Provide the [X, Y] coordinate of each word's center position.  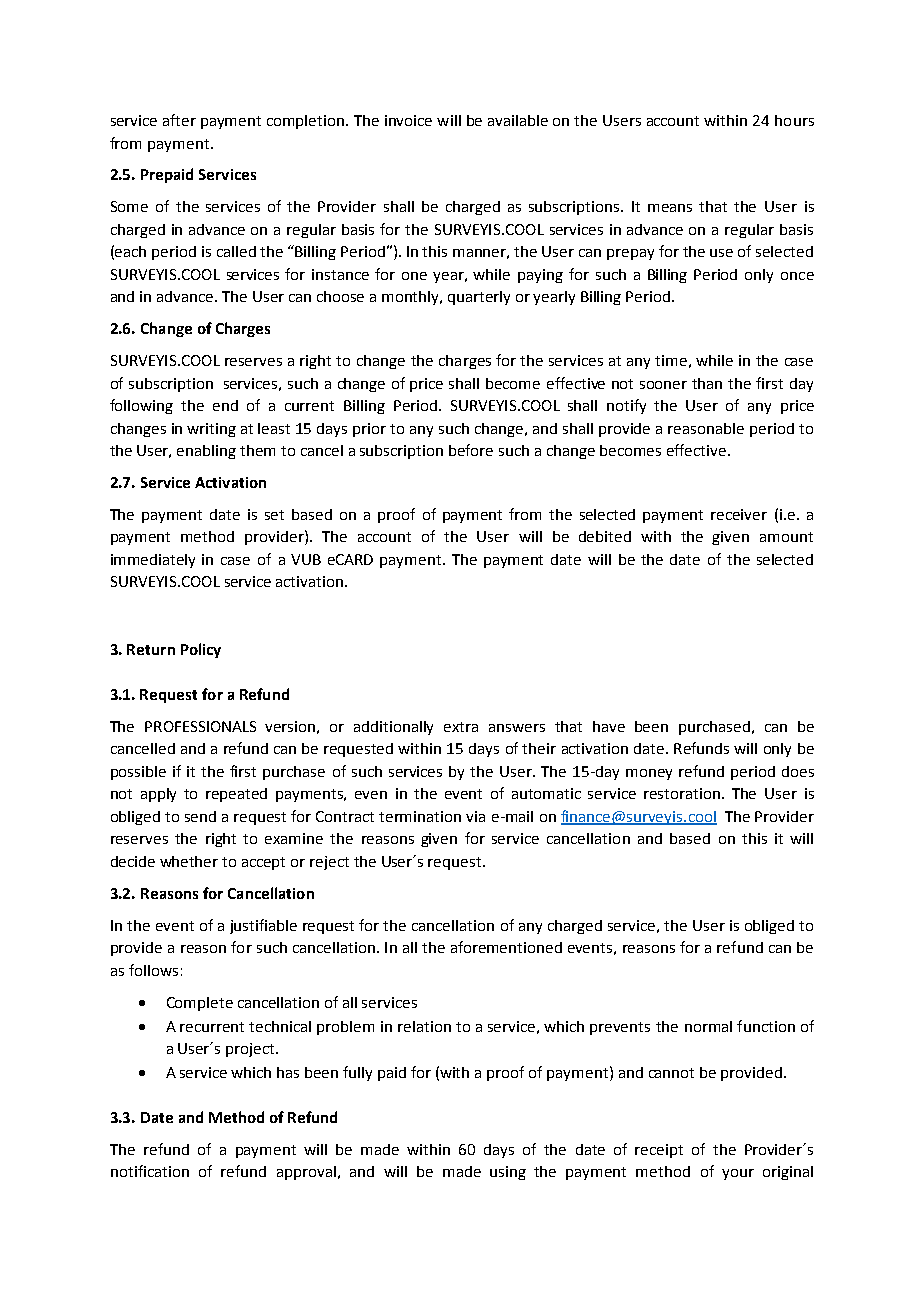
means [670, 208]
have [609, 726]
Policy [201, 650]
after [179, 120]
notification [150, 1171]
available [518, 120]
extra [461, 727]
